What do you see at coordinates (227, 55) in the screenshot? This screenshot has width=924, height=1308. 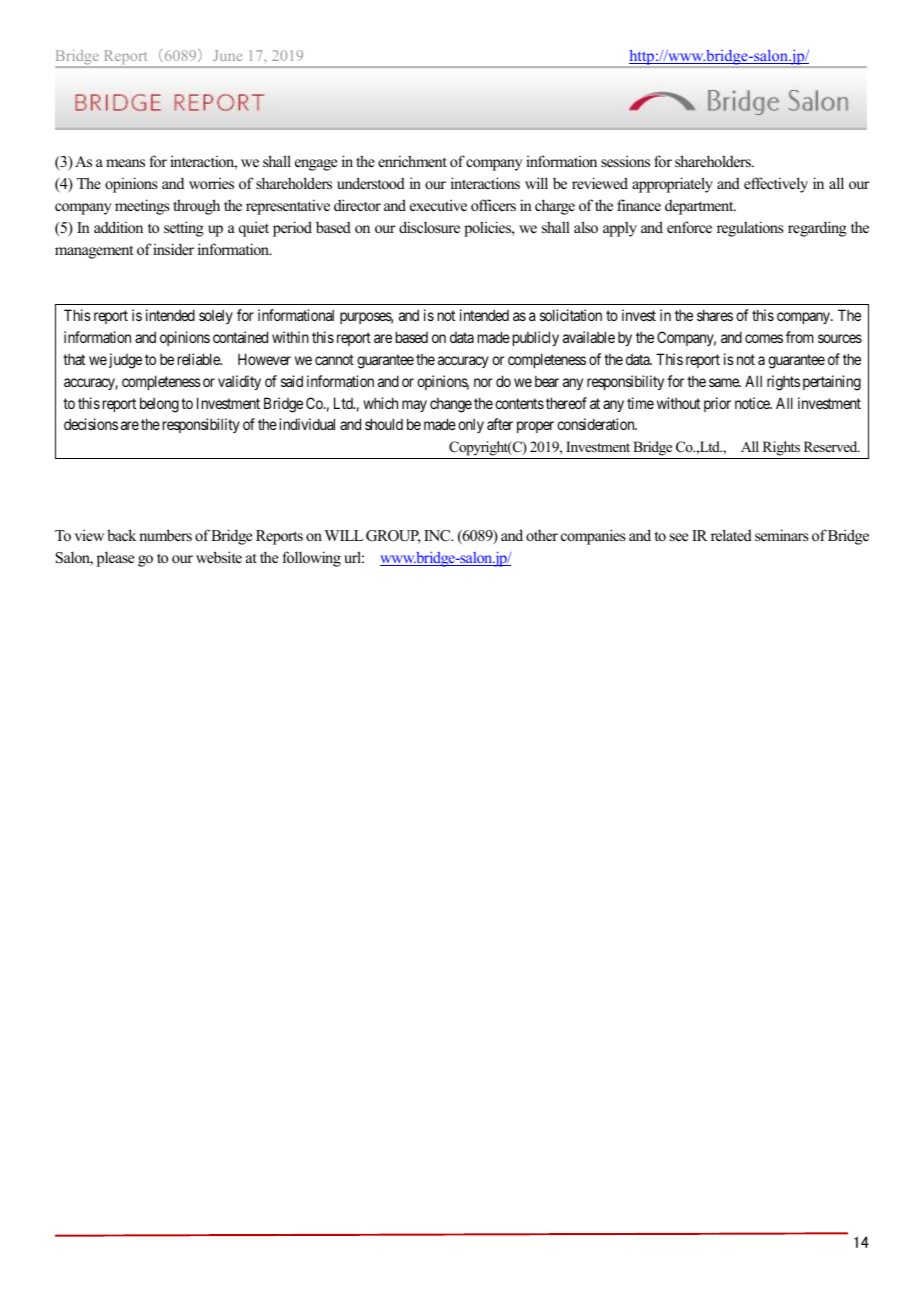 I see `June` at bounding box center [227, 55].
